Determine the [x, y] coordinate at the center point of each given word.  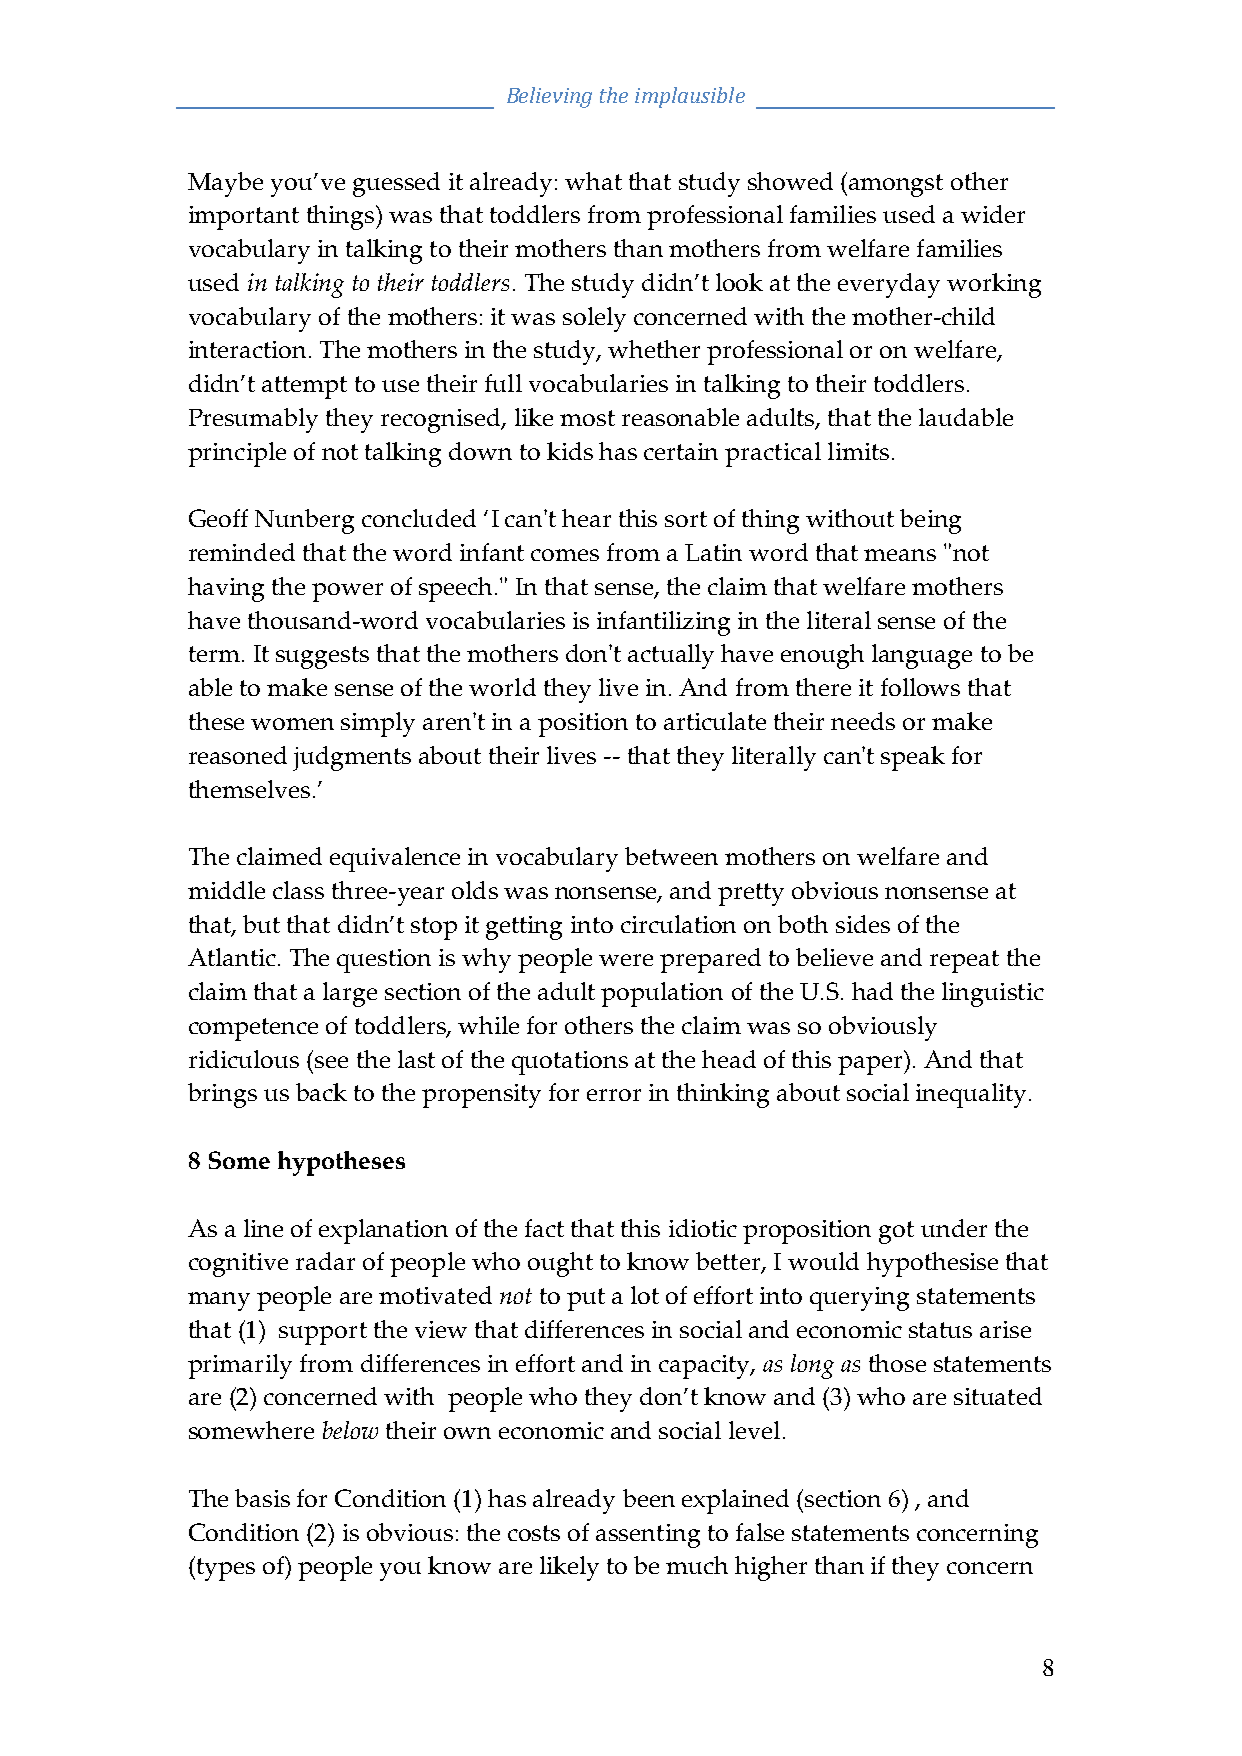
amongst [896, 185]
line [263, 1228]
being [930, 521]
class [298, 890]
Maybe [225, 184]
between [671, 856]
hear [586, 518]
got [896, 1232]
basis [262, 1498]
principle [237, 454]
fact [544, 1228]
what [593, 181]
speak [913, 758]
